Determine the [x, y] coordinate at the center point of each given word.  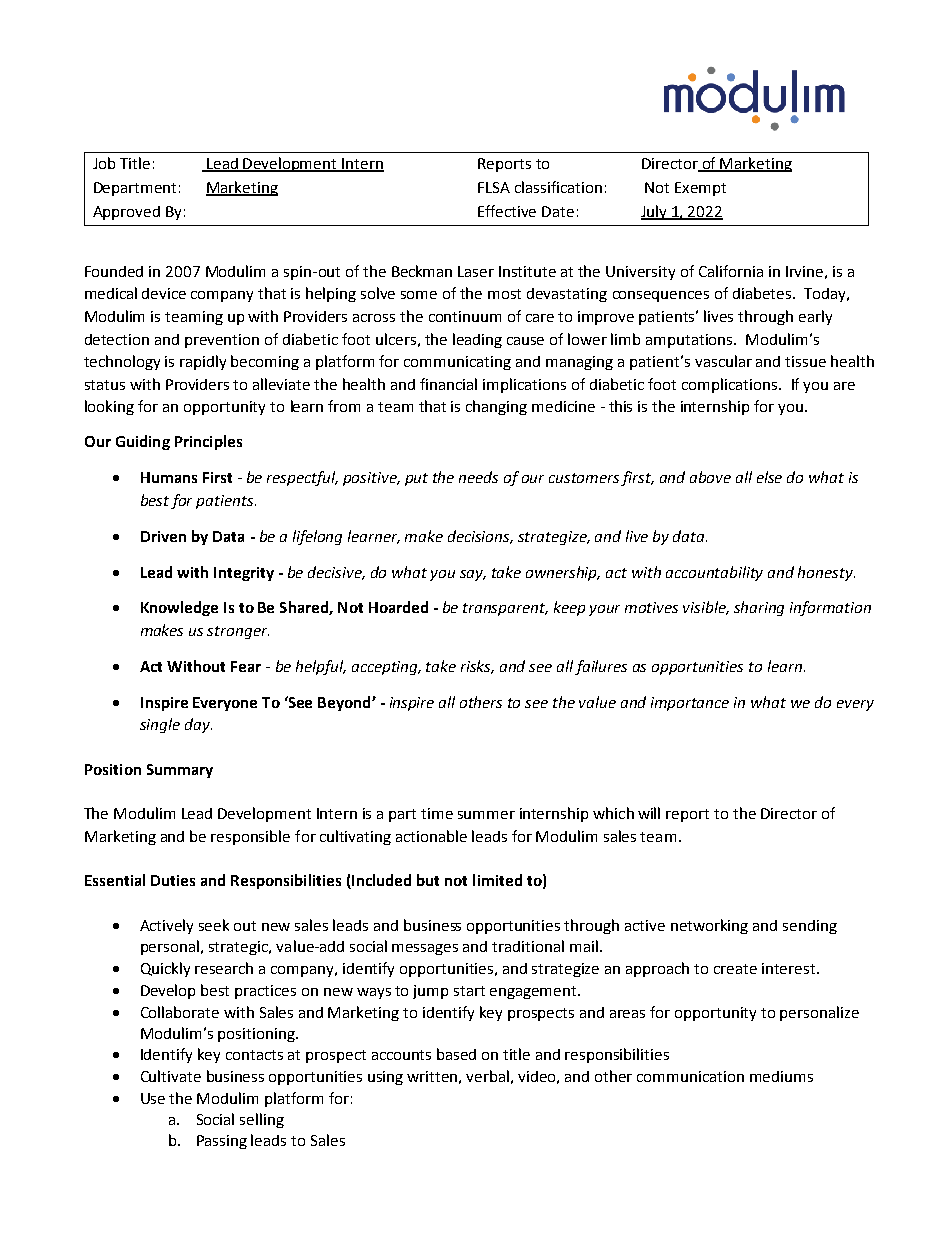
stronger [238, 632]
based [456, 1054]
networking [709, 926]
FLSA [494, 187]
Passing [222, 1142]
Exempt [700, 189]
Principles [208, 442]
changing [496, 407]
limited [497, 880]
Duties [173, 880]
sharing [759, 608]
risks [477, 667]
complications [731, 385]
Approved [126, 213]
